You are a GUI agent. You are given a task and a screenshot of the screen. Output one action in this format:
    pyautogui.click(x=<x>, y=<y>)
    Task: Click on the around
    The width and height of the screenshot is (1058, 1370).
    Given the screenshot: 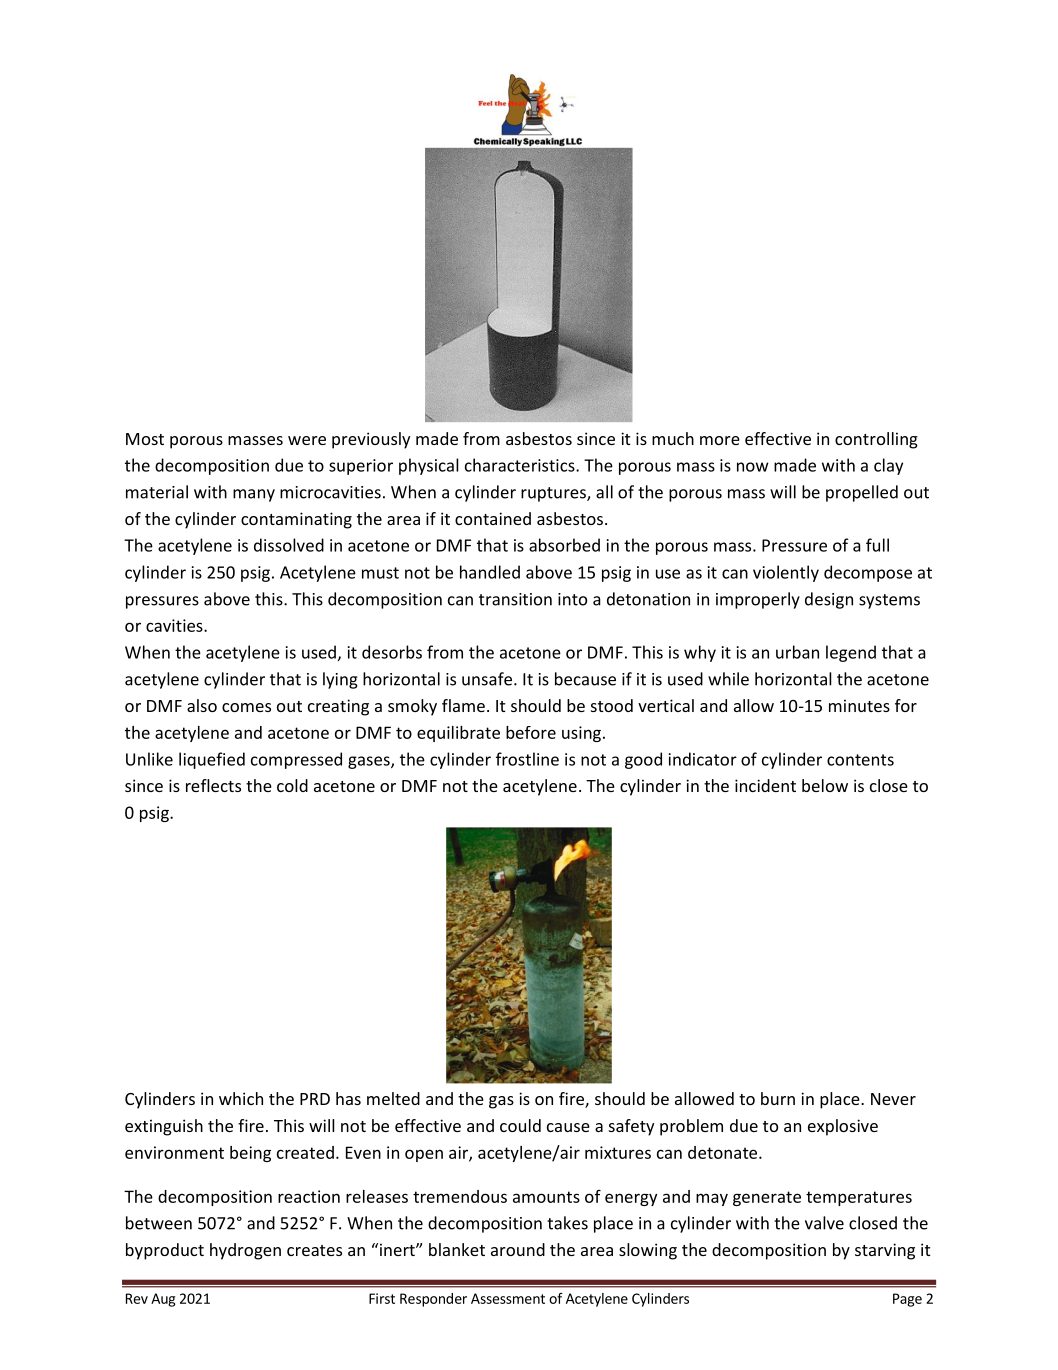 What is the action you would take?
    pyautogui.click(x=518, y=1249)
